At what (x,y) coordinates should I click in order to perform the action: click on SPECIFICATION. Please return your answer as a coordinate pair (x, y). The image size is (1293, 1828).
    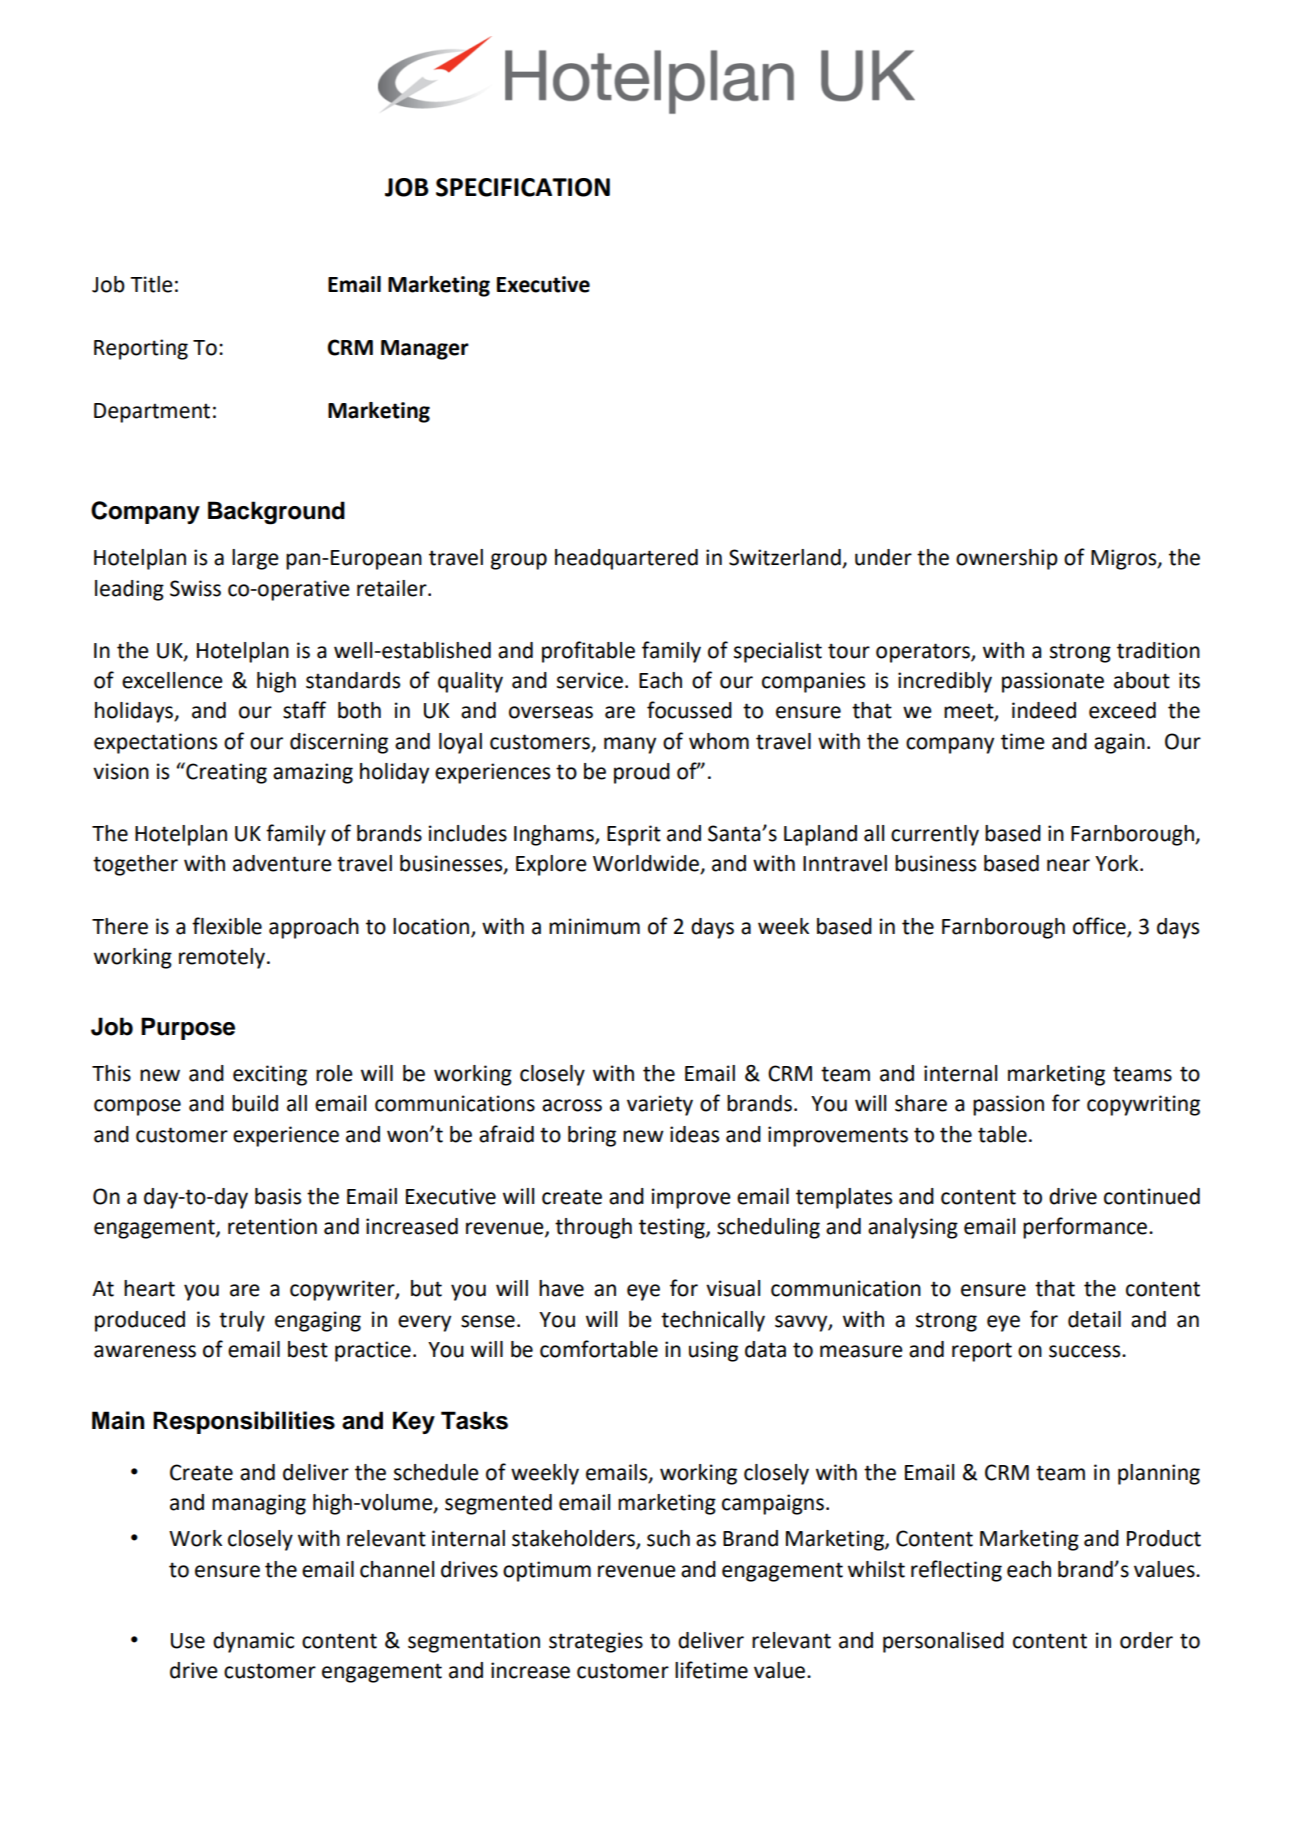
    Looking at the image, I should click on (523, 187).
